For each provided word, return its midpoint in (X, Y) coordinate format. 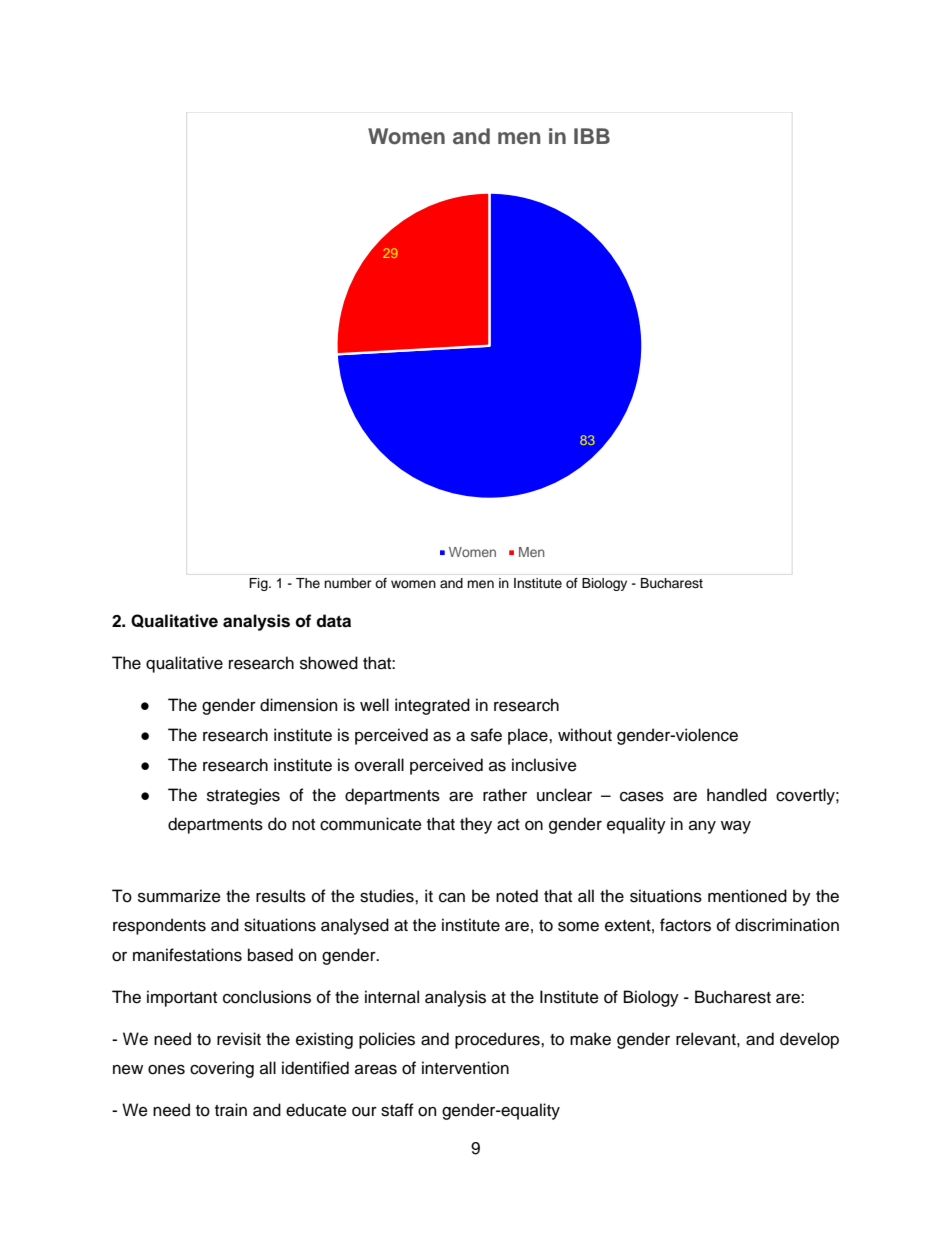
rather (505, 795)
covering (222, 1069)
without (585, 735)
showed (329, 663)
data (333, 621)
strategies (243, 796)
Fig (259, 584)
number (347, 583)
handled (737, 795)
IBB (592, 136)
